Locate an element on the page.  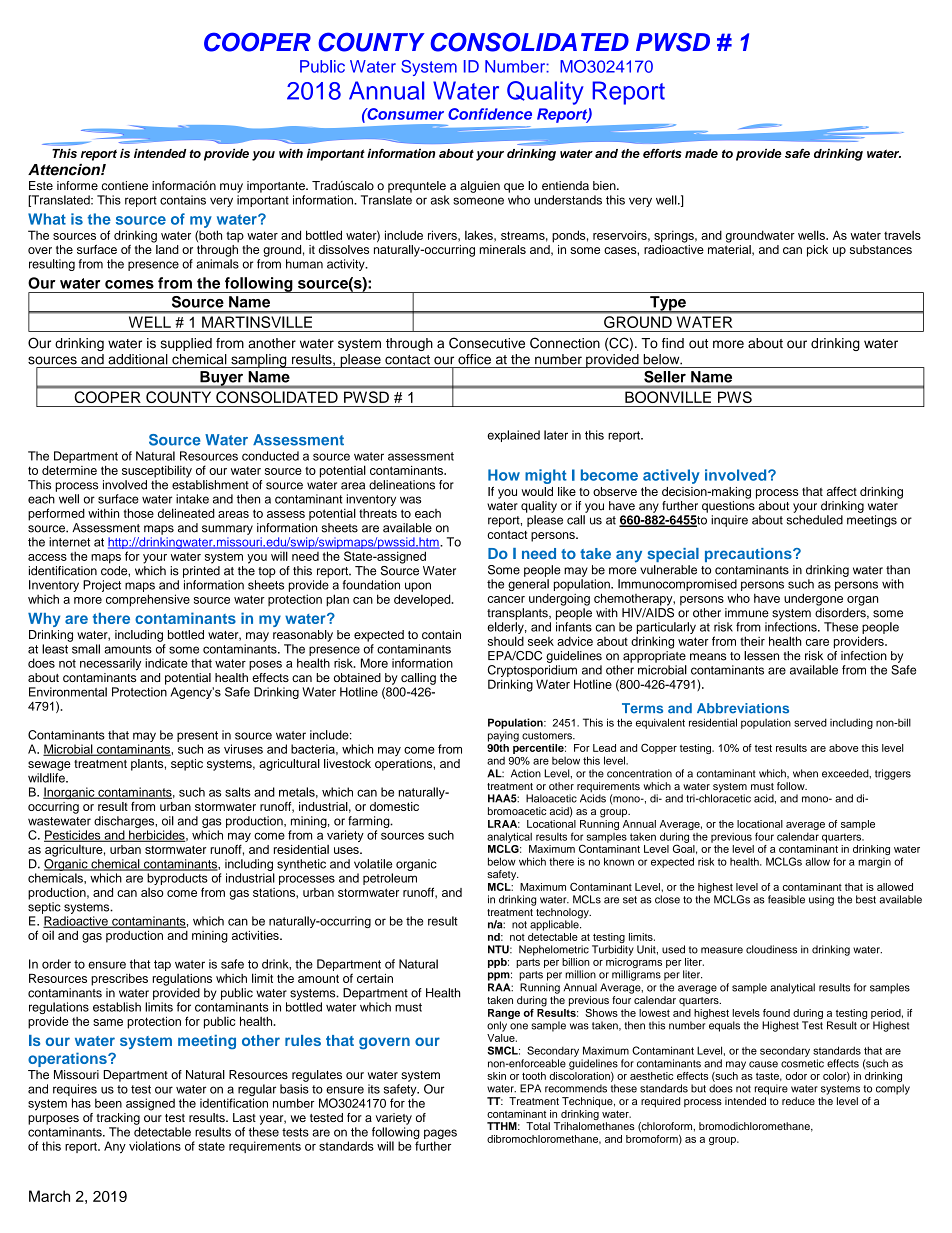
Confidence is located at coordinates (490, 114).
